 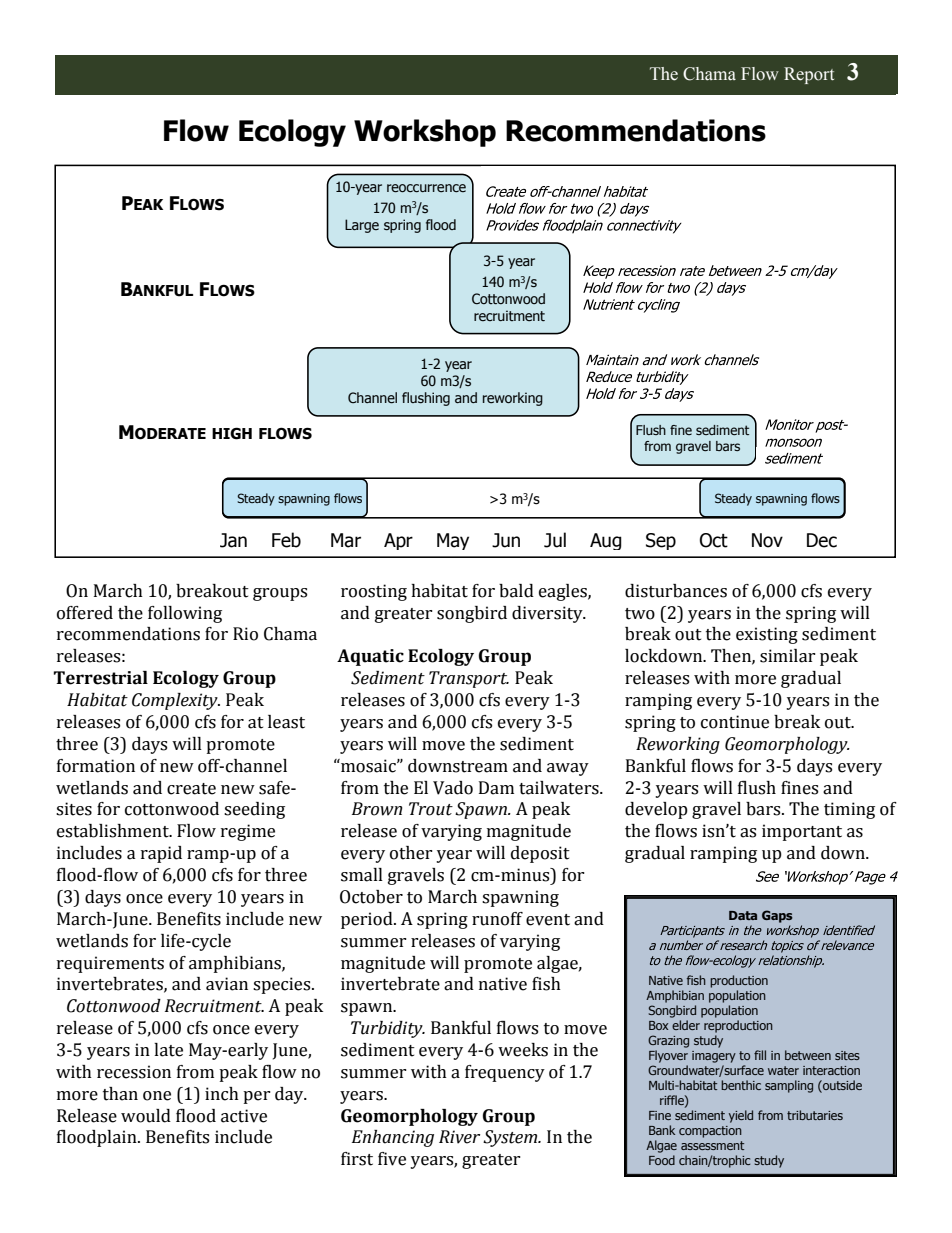 I want to click on would, so click(x=146, y=1116).
